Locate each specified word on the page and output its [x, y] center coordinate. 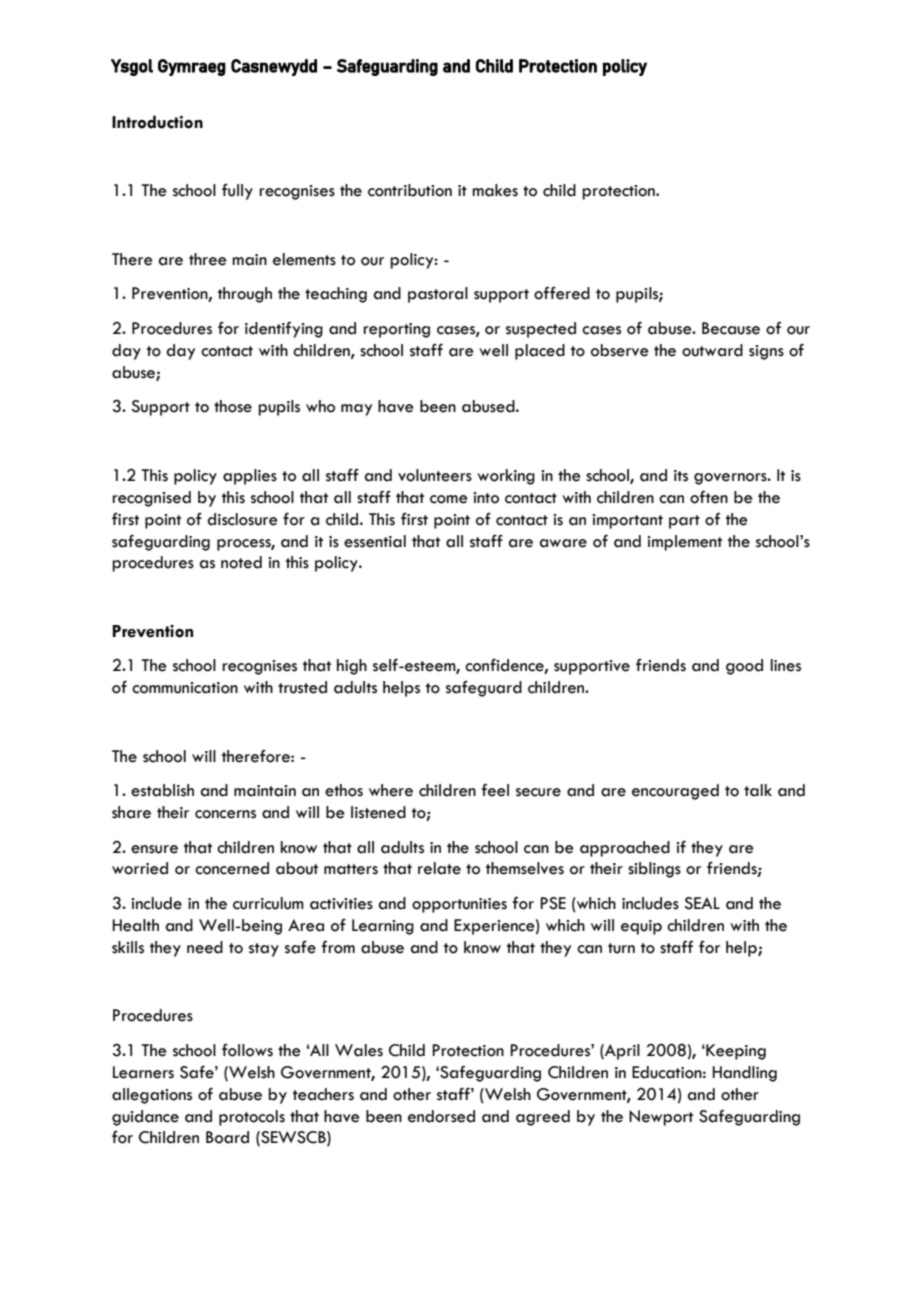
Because [731, 328]
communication [185, 688]
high [352, 667]
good [744, 667]
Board [227, 1137]
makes [495, 190]
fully [237, 192]
